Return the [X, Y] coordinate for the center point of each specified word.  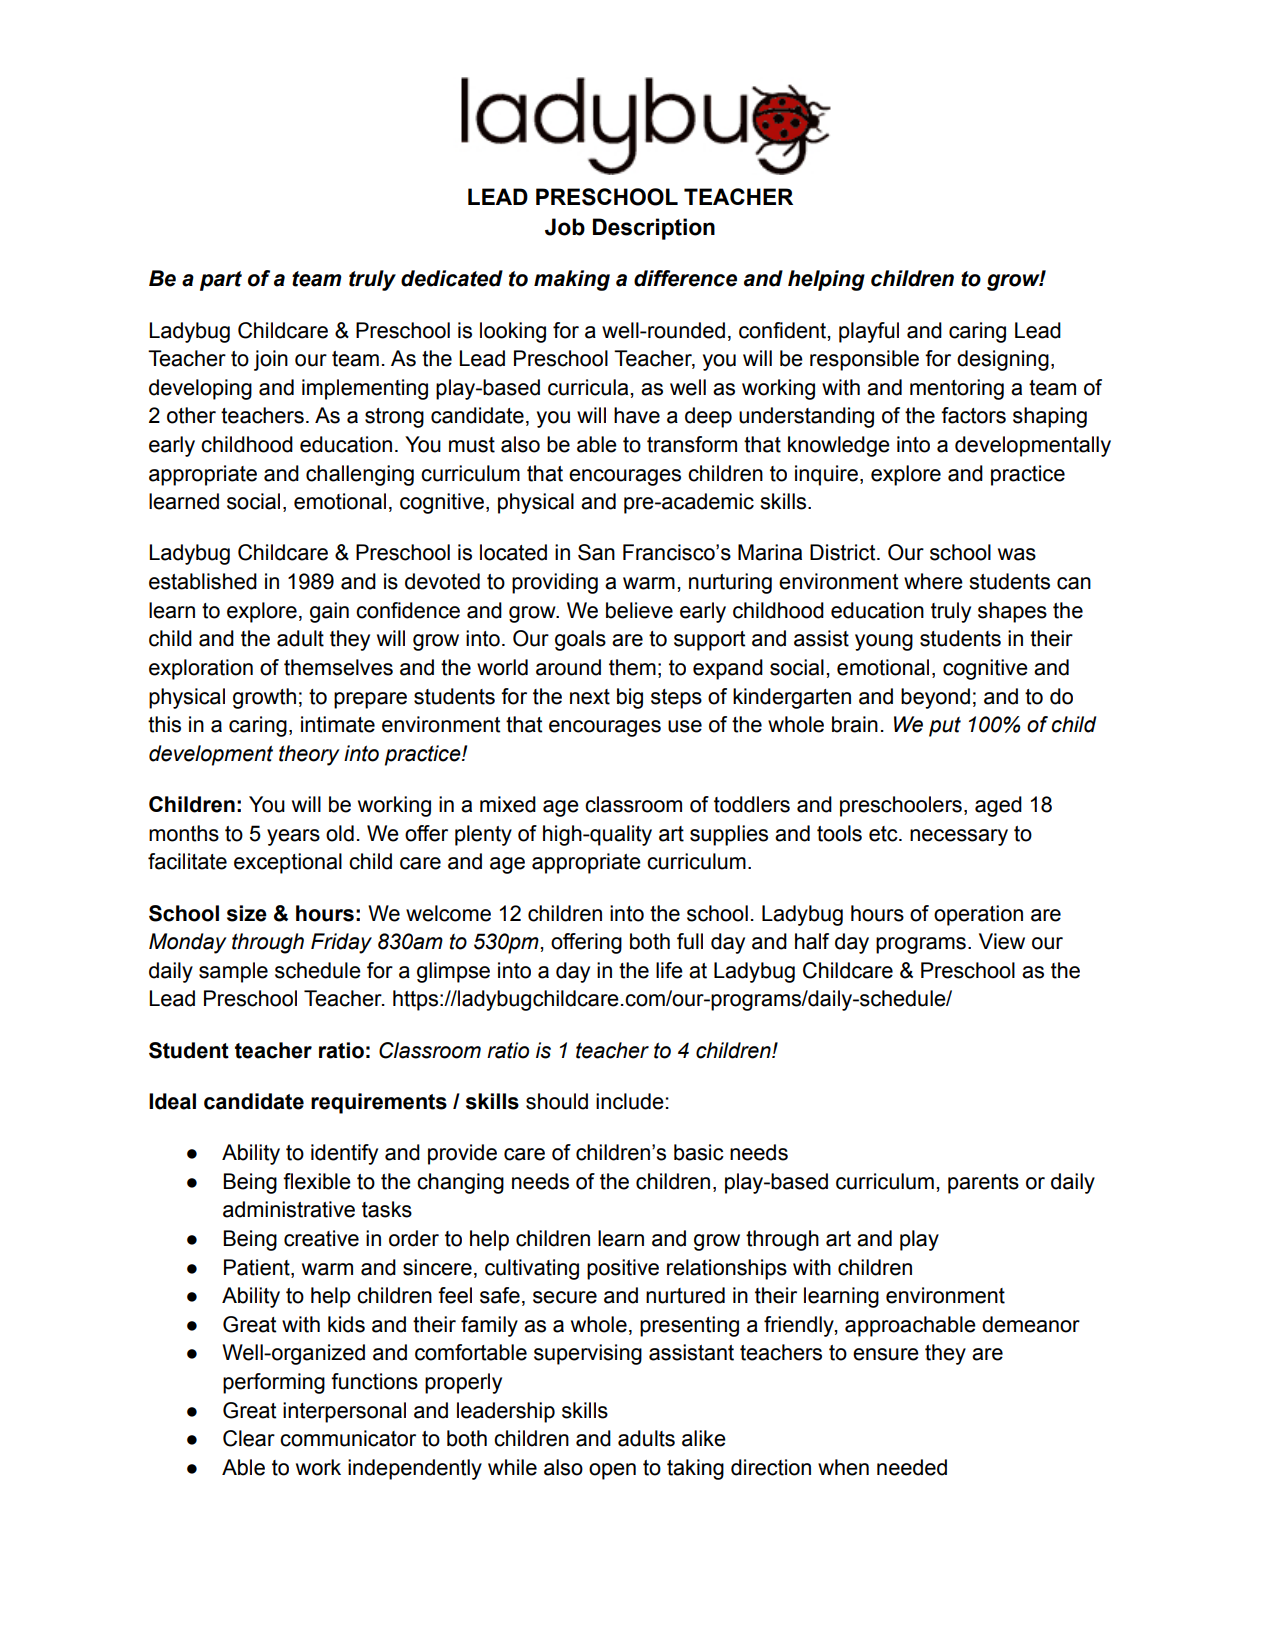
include [630, 1101]
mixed [508, 804]
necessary [959, 837]
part [221, 281]
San [596, 552]
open [612, 1471]
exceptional [288, 863]
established [203, 581]
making [572, 280]
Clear [249, 1438]
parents [983, 1184]
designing [1003, 360]
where [933, 581]
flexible [317, 1181]
